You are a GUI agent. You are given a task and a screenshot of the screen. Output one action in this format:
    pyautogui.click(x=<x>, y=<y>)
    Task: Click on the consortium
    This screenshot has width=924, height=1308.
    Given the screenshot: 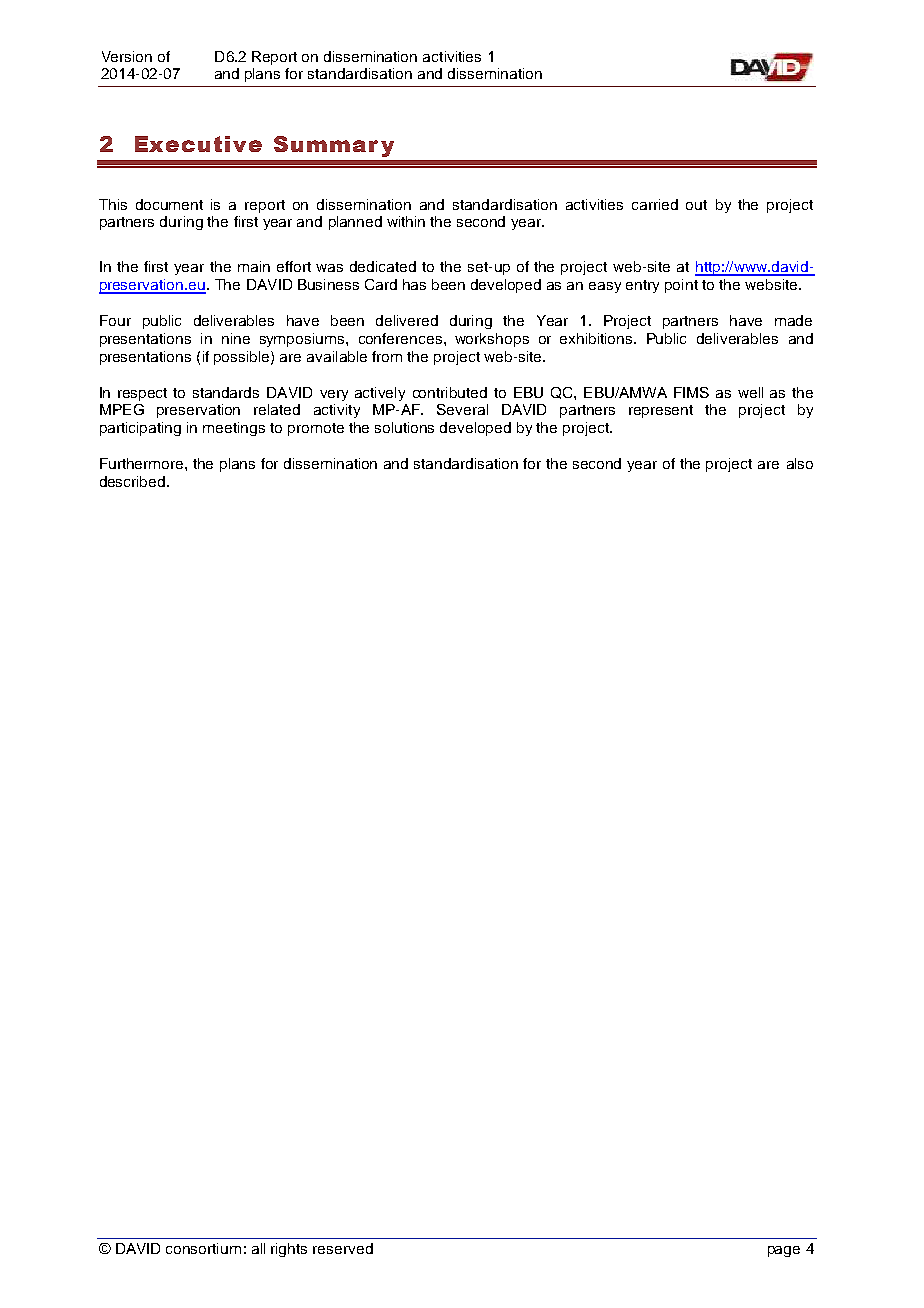 What is the action you would take?
    pyautogui.click(x=203, y=1248)
